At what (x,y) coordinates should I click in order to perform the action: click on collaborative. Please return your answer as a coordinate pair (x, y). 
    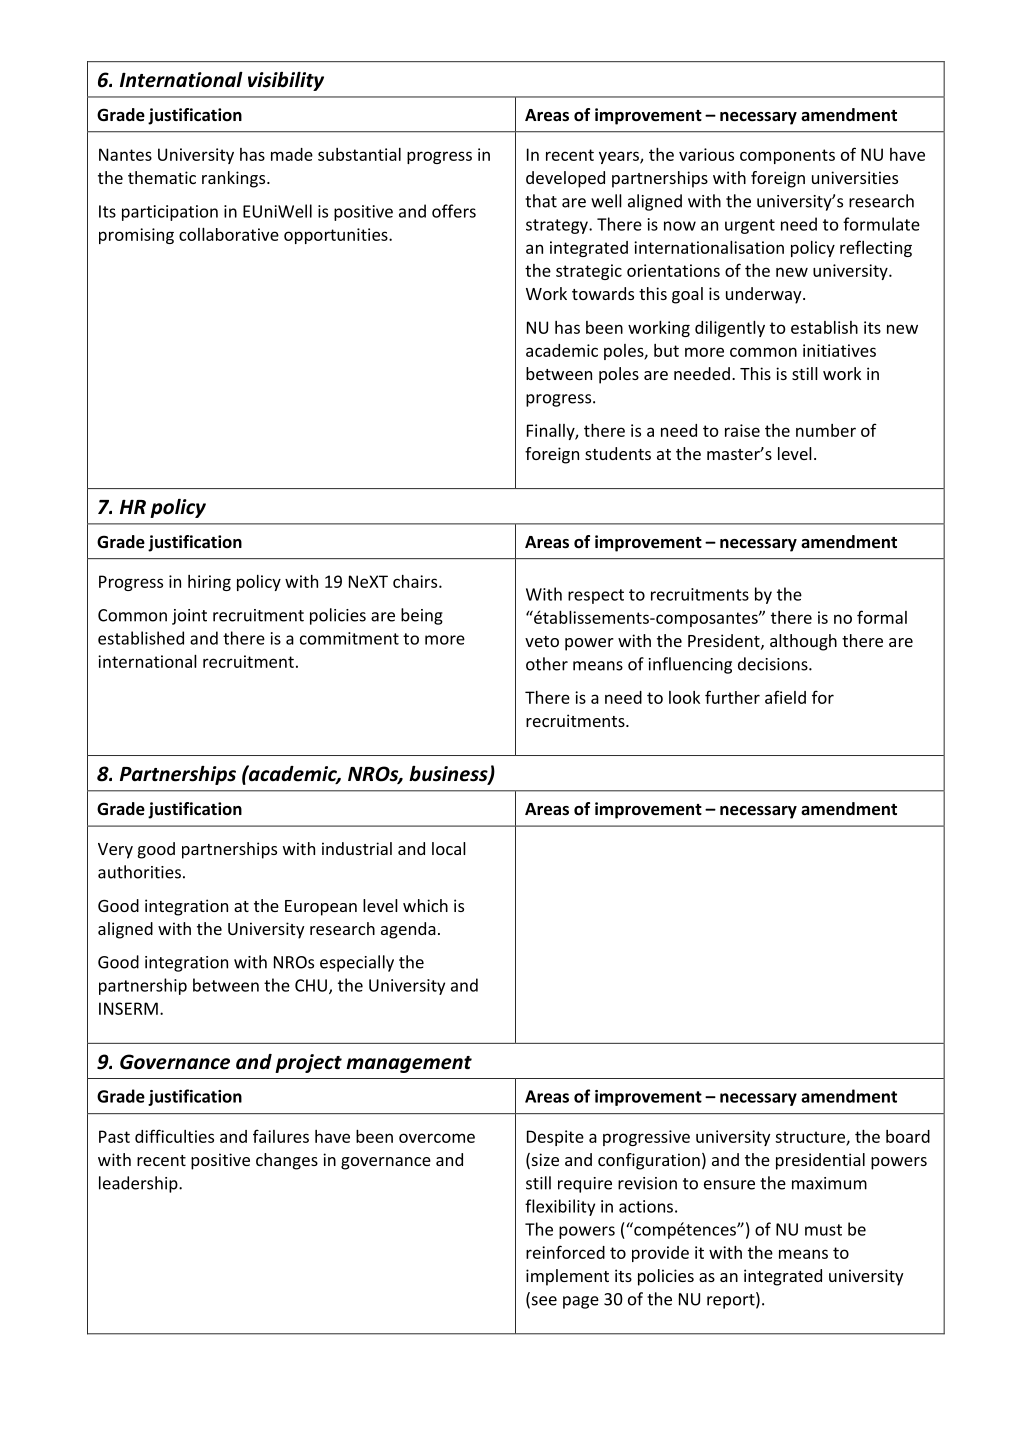
    Looking at the image, I should click on (229, 234).
